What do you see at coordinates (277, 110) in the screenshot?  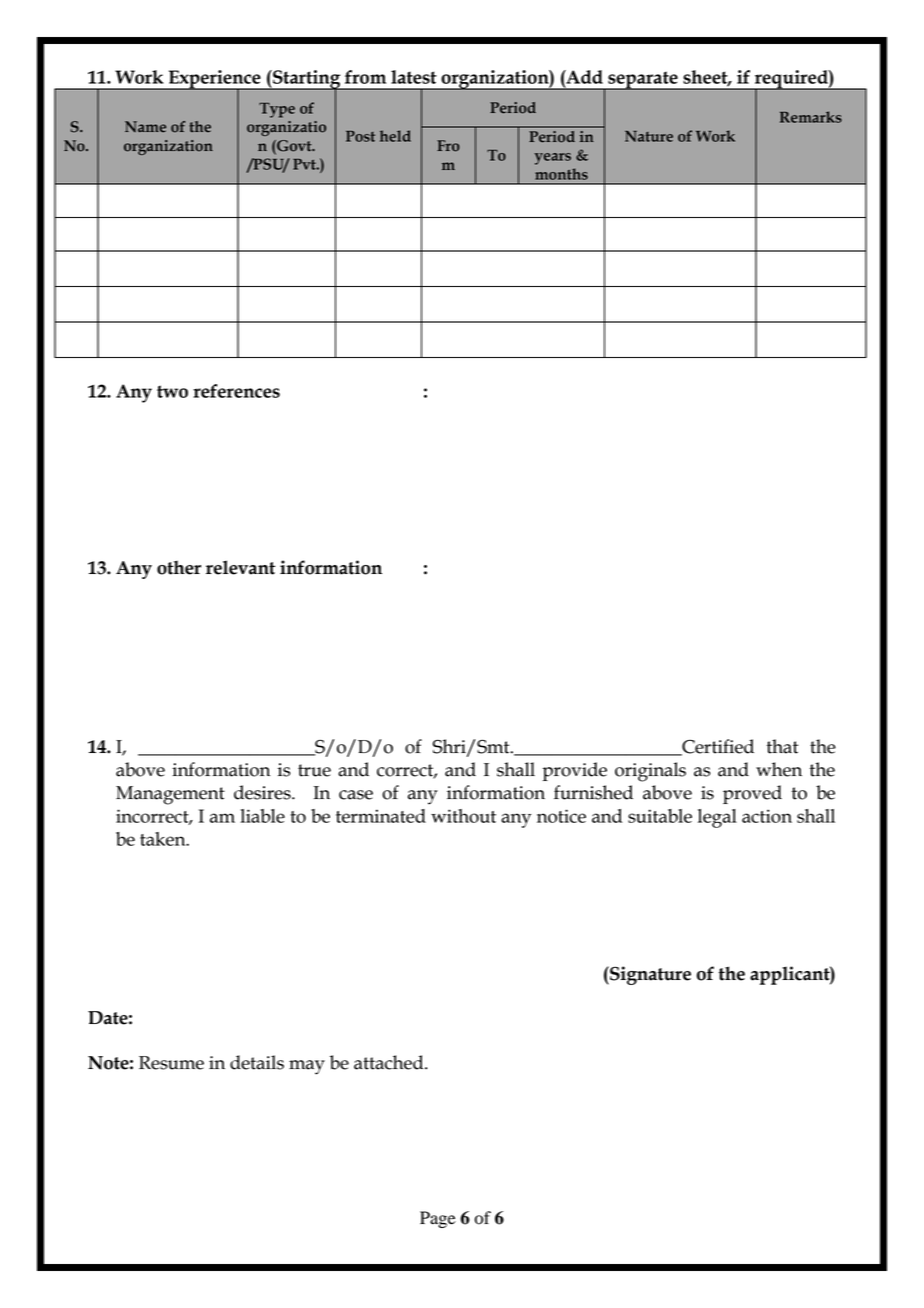 I see `Type` at bounding box center [277, 110].
